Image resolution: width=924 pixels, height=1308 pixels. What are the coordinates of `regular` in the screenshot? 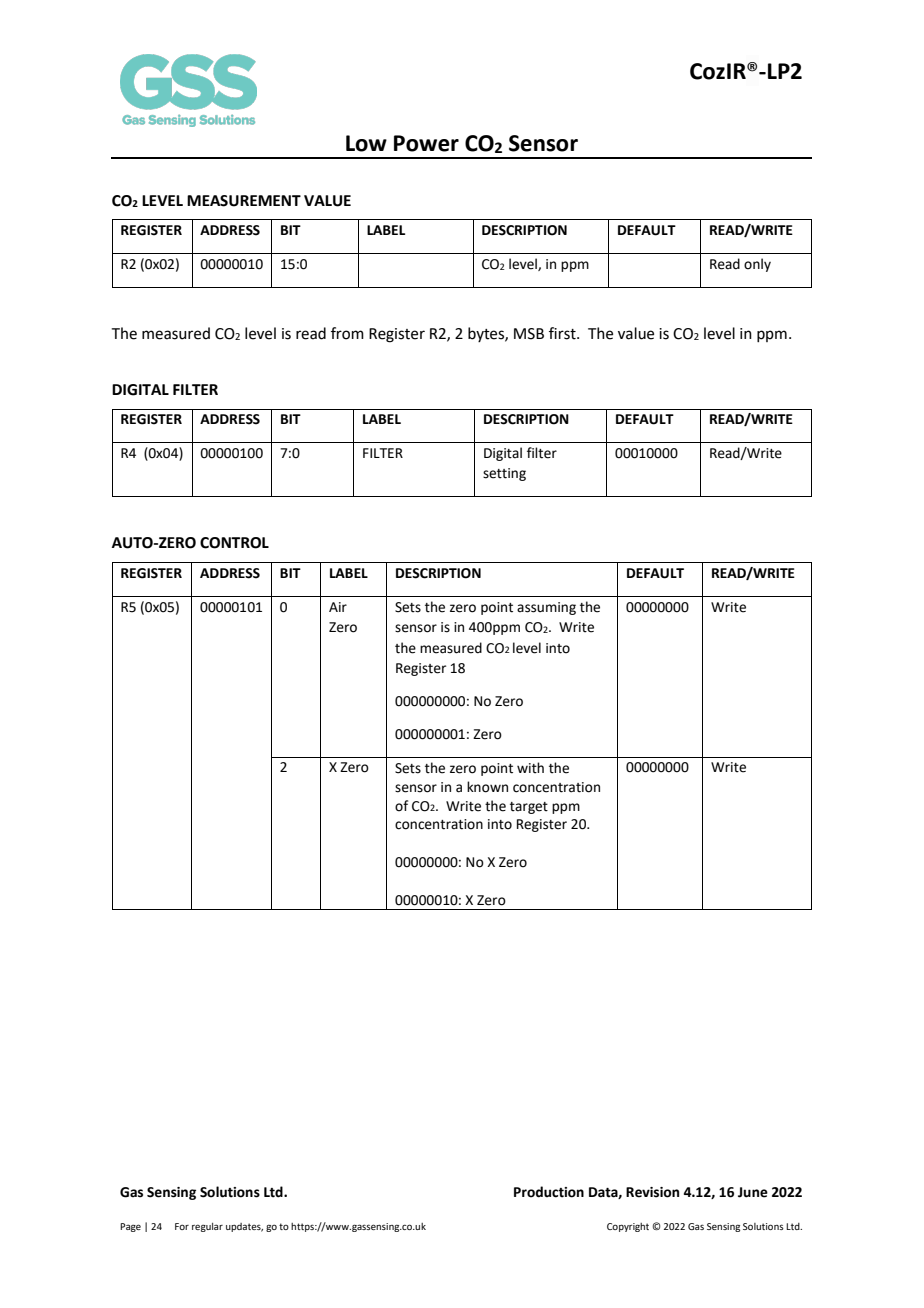 It's located at (207, 1227).
